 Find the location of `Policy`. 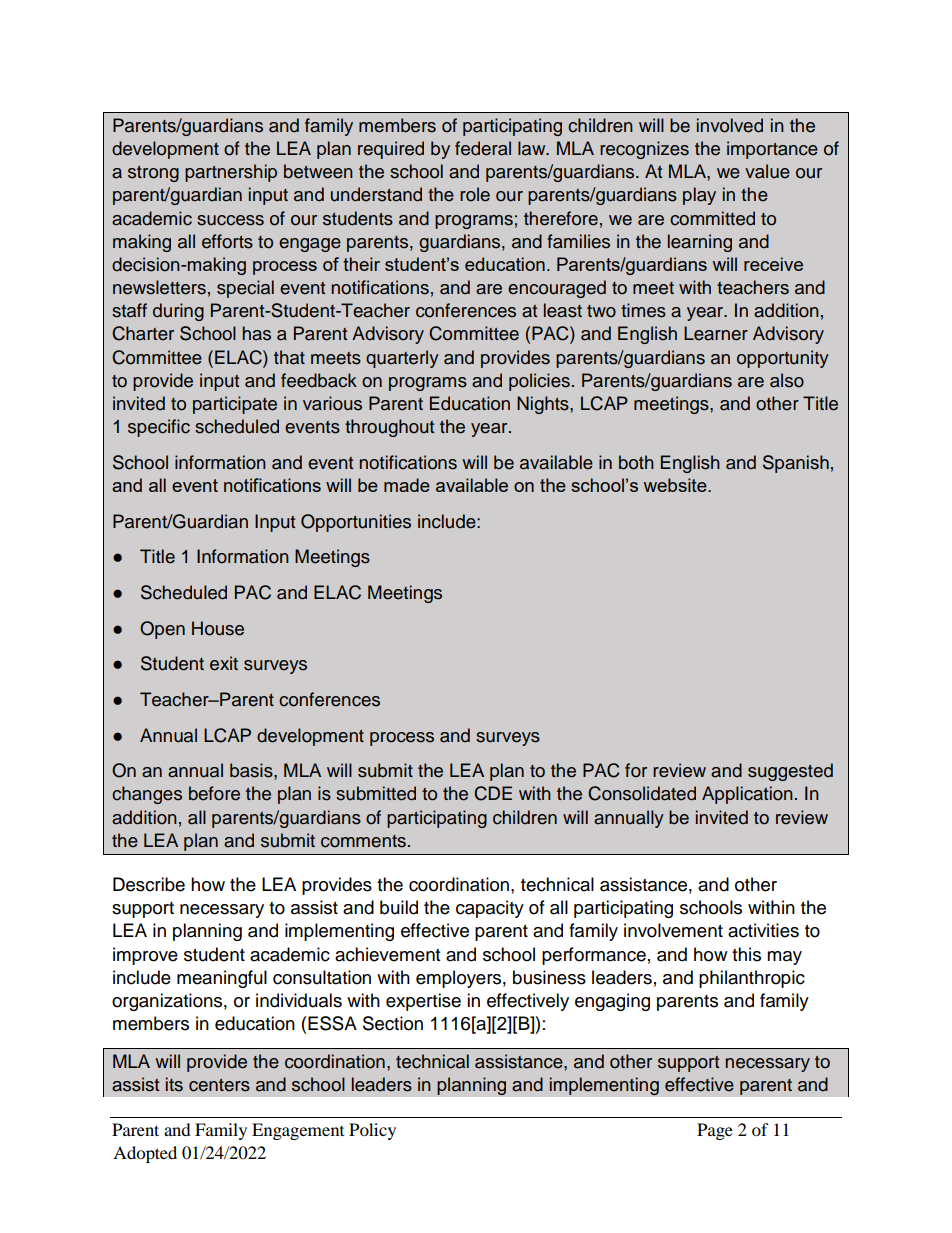

Policy is located at coordinates (372, 1131).
